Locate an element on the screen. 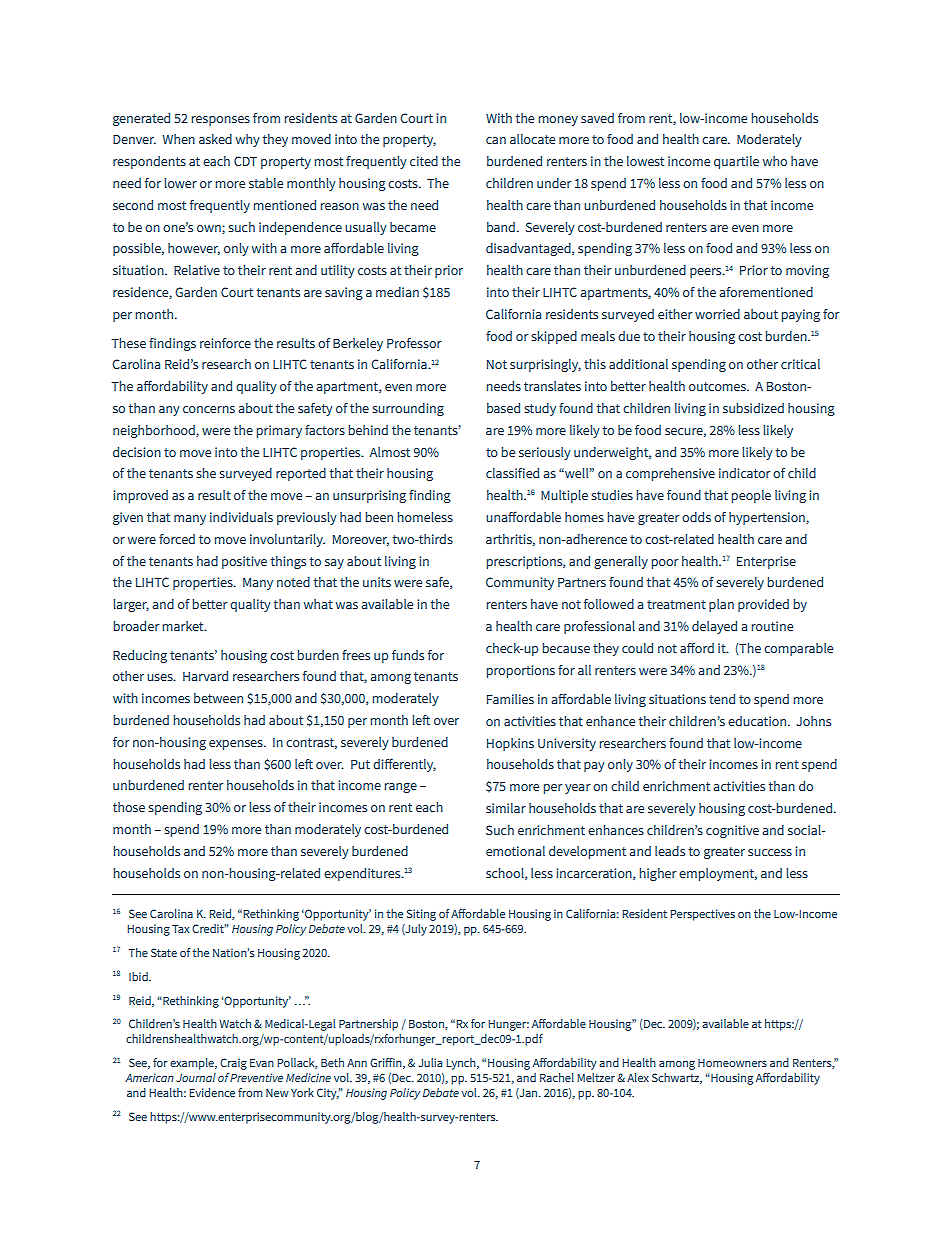  funds is located at coordinates (408, 655).
